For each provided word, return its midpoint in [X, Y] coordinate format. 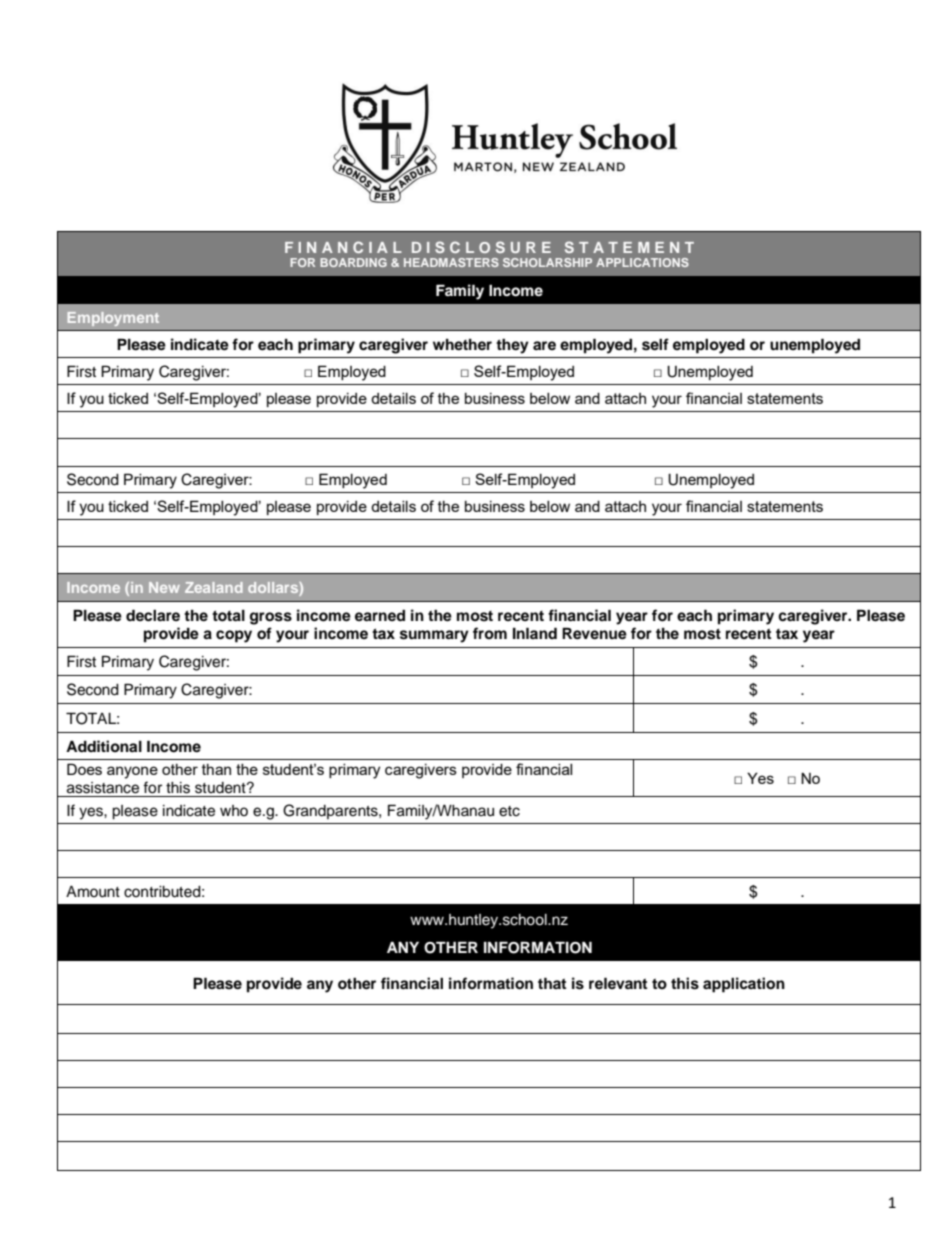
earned [380, 616]
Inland [535, 633]
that [552, 983]
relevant [618, 983]
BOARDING [353, 262]
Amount [93, 892]
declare [153, 615]
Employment [113, 319]
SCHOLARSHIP [547, 262]
